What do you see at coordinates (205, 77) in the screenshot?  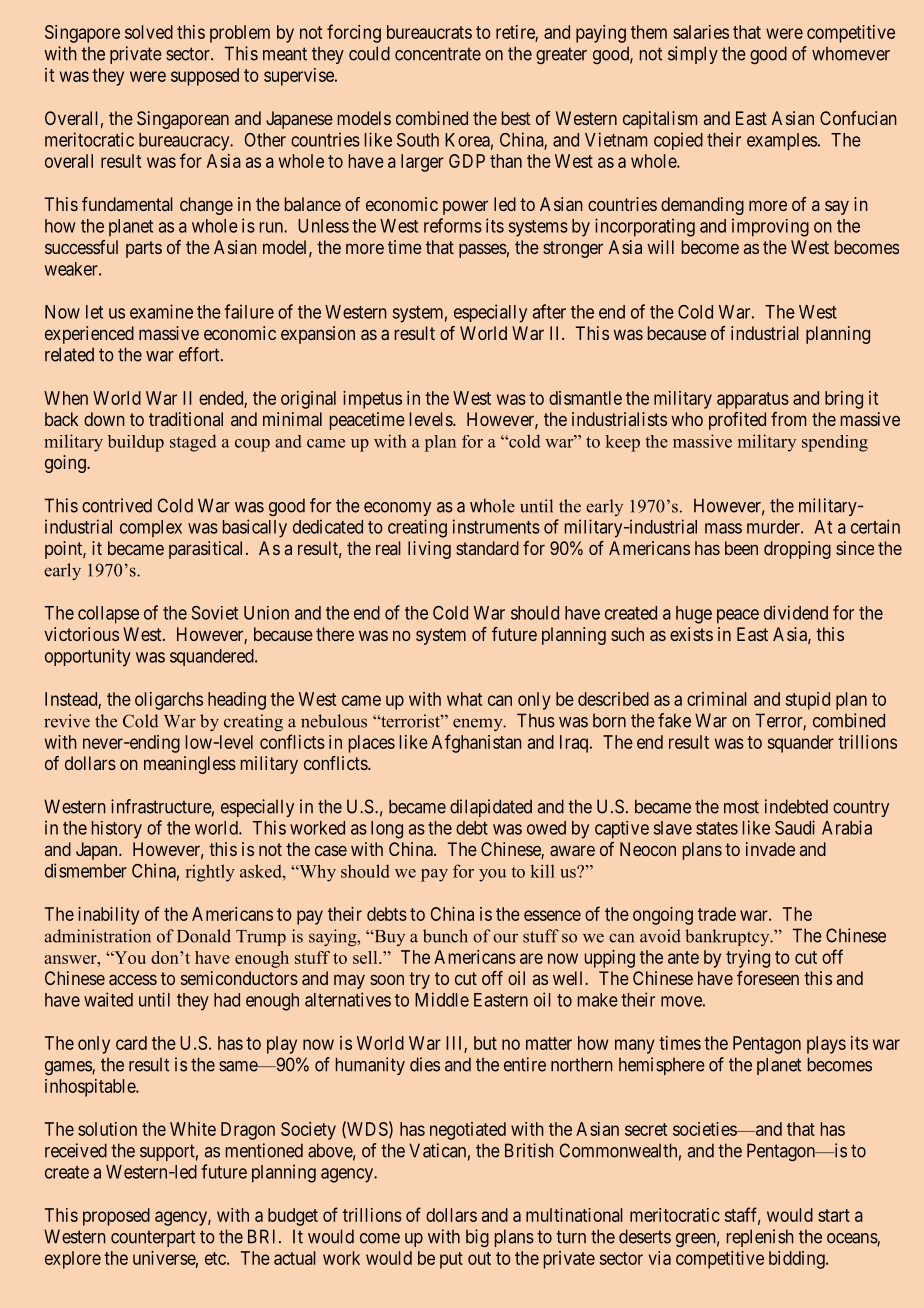 I see `supposed` at bounding box center [205, 77].
